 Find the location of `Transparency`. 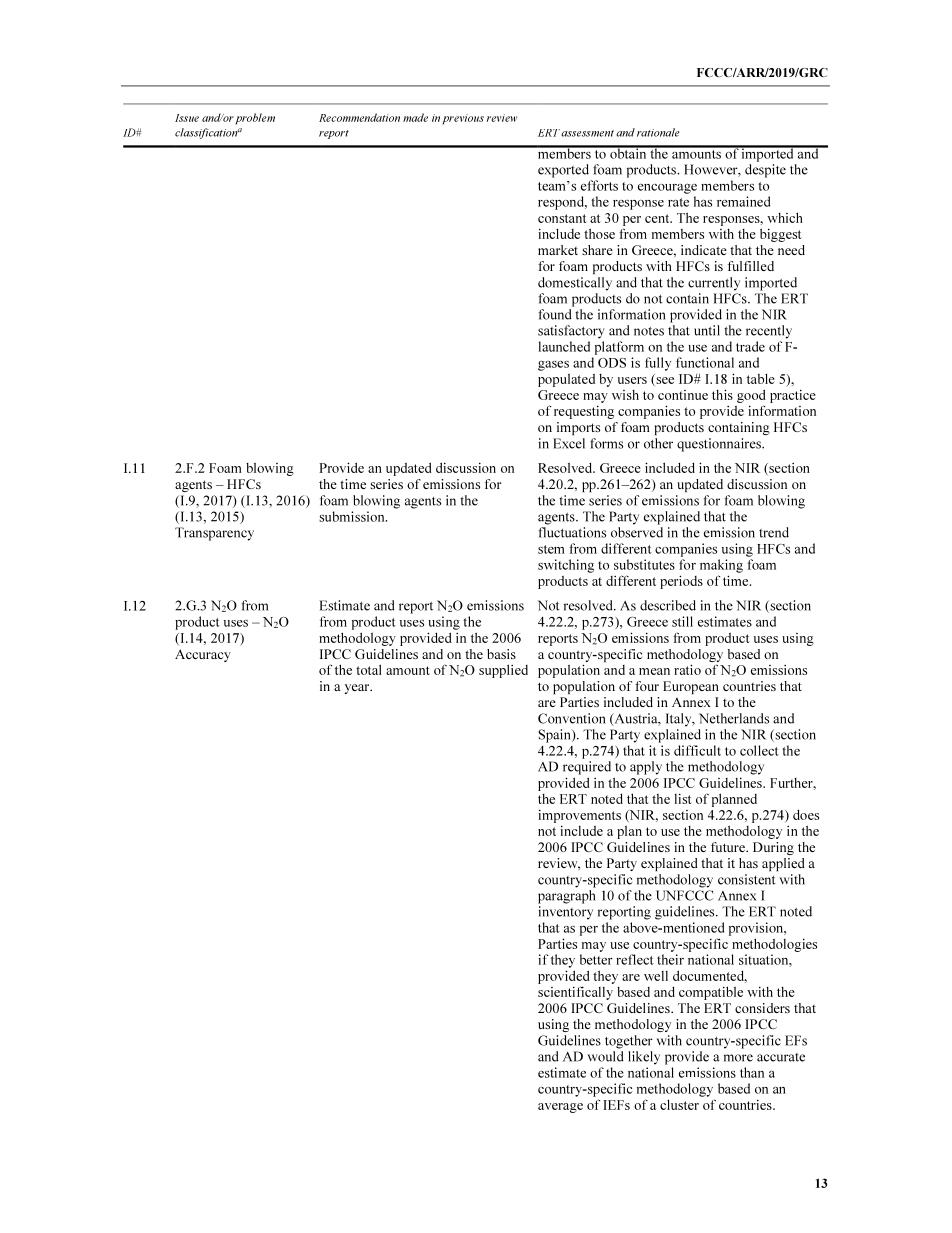

Transparency is located at coordinates (214, 534).
